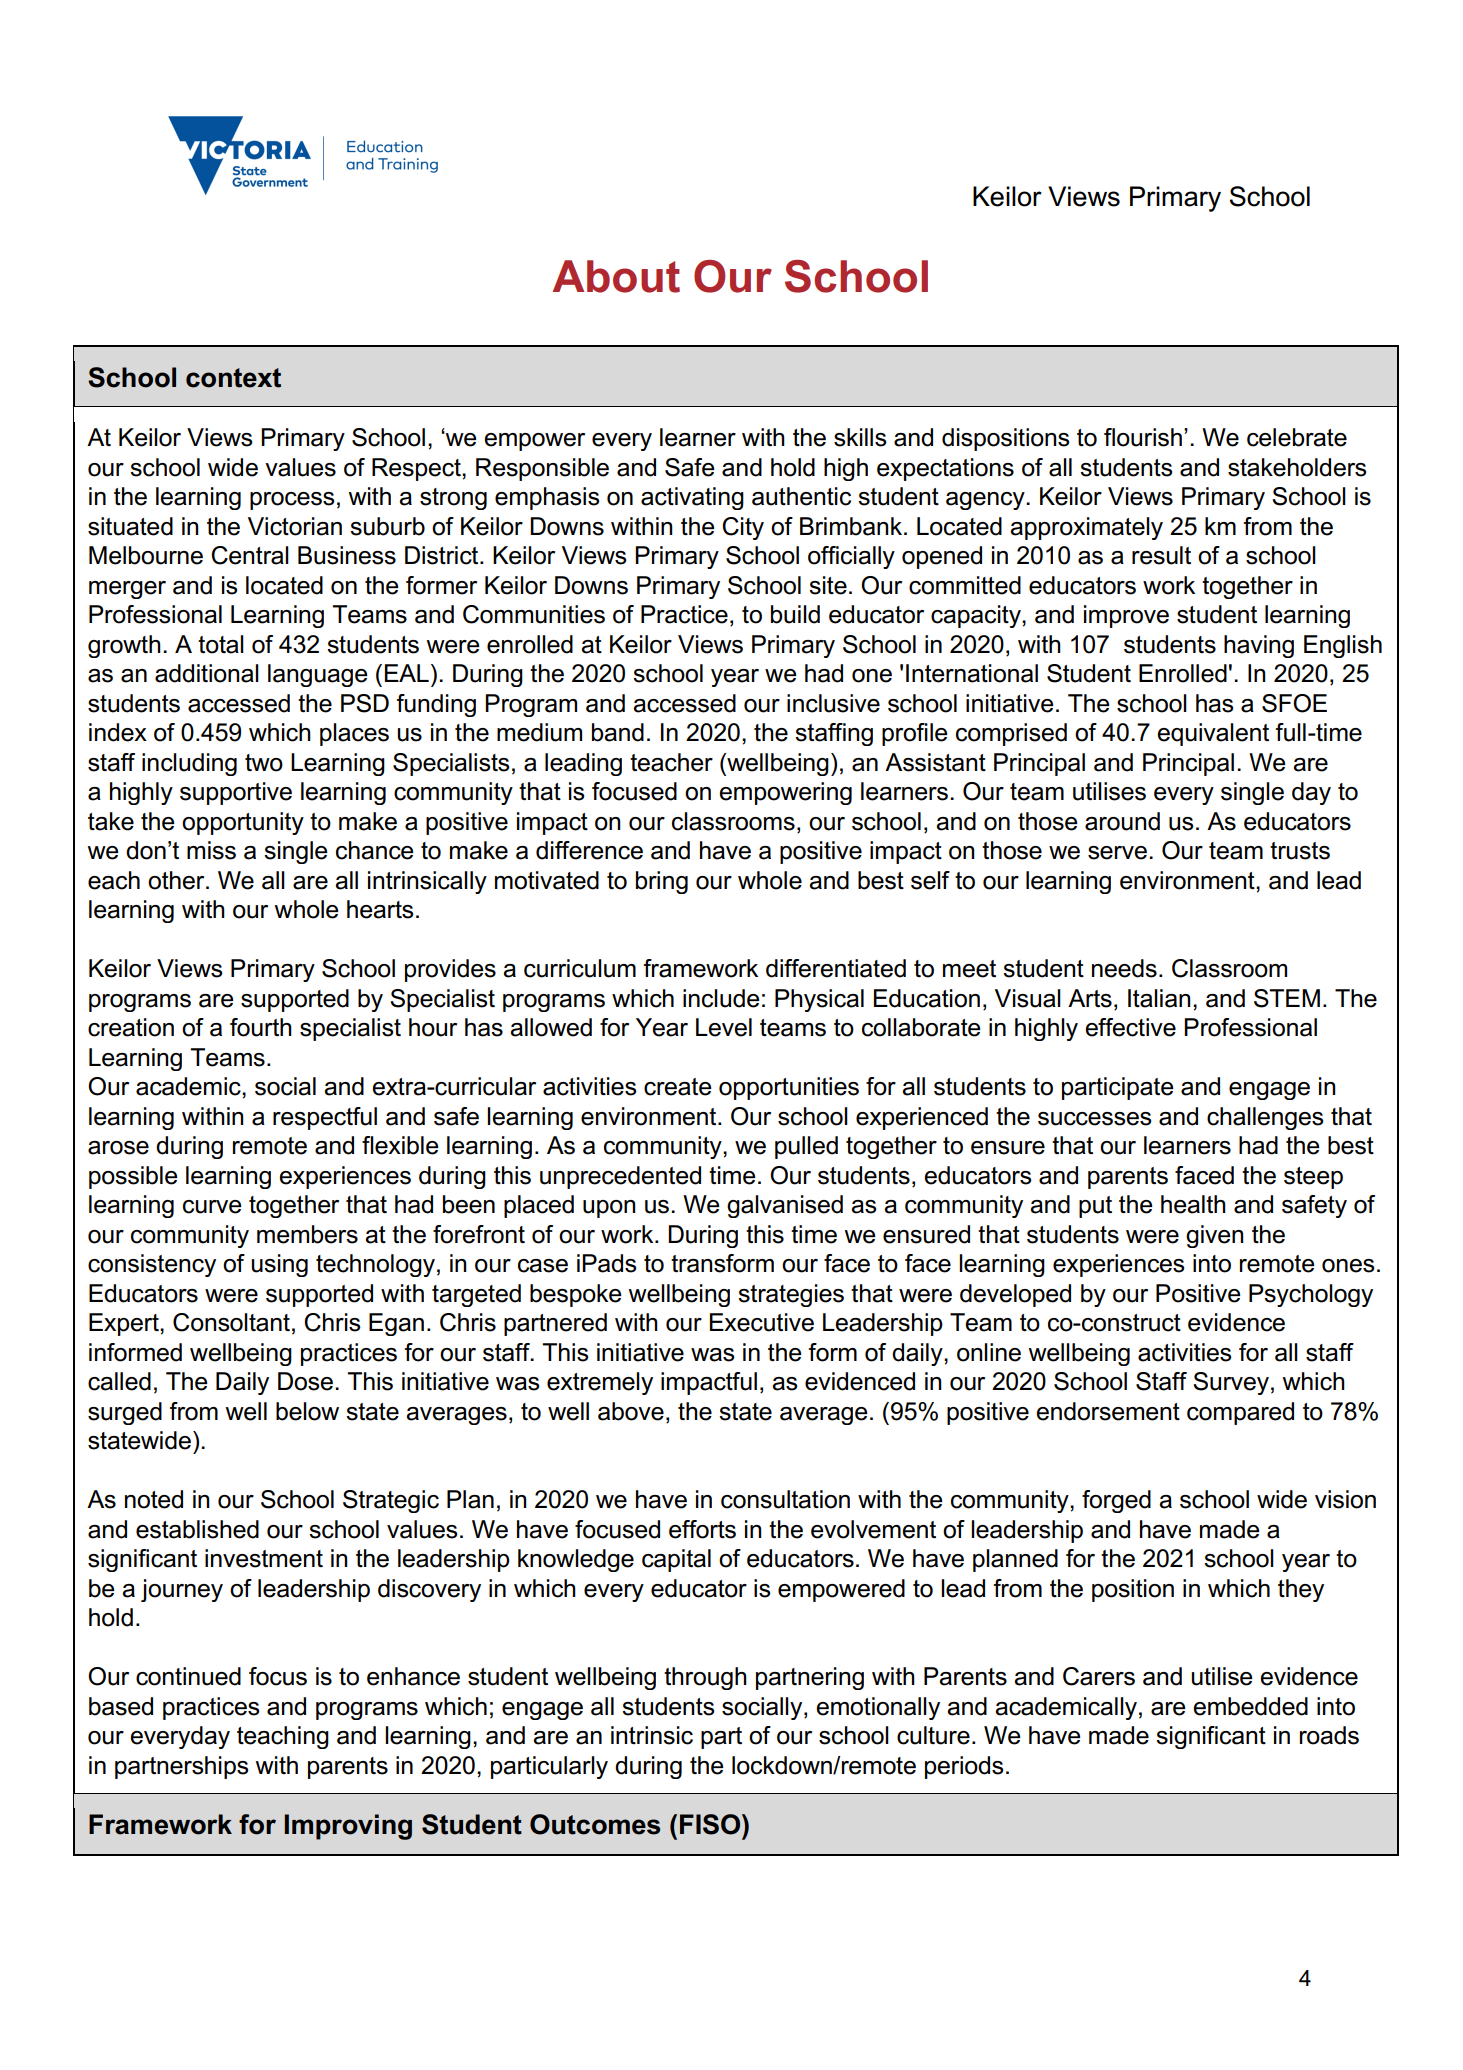  I want to click on fourth, so click(261, 1027).
